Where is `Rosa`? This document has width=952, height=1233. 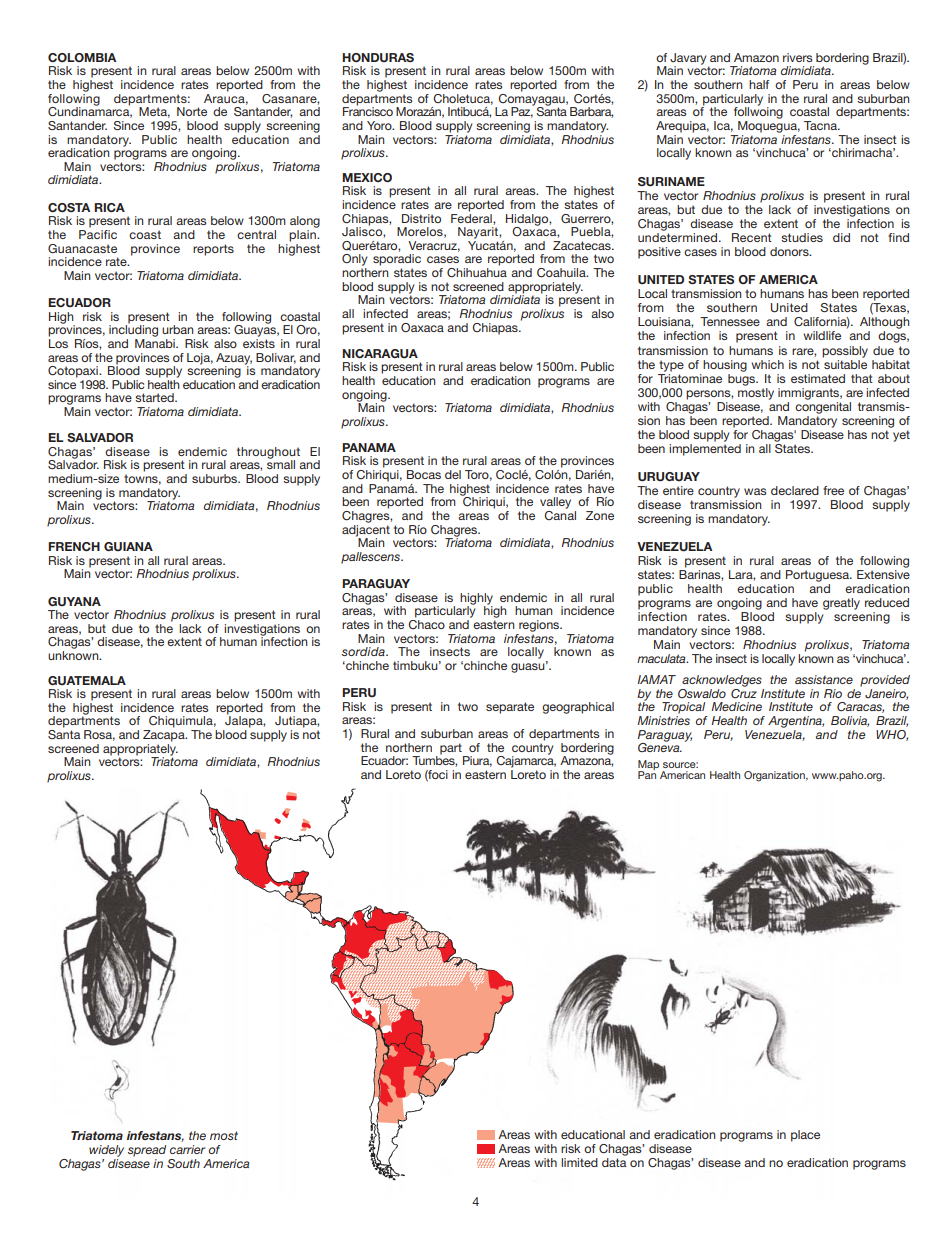 Rosa is located at coordinates (99, 735).
